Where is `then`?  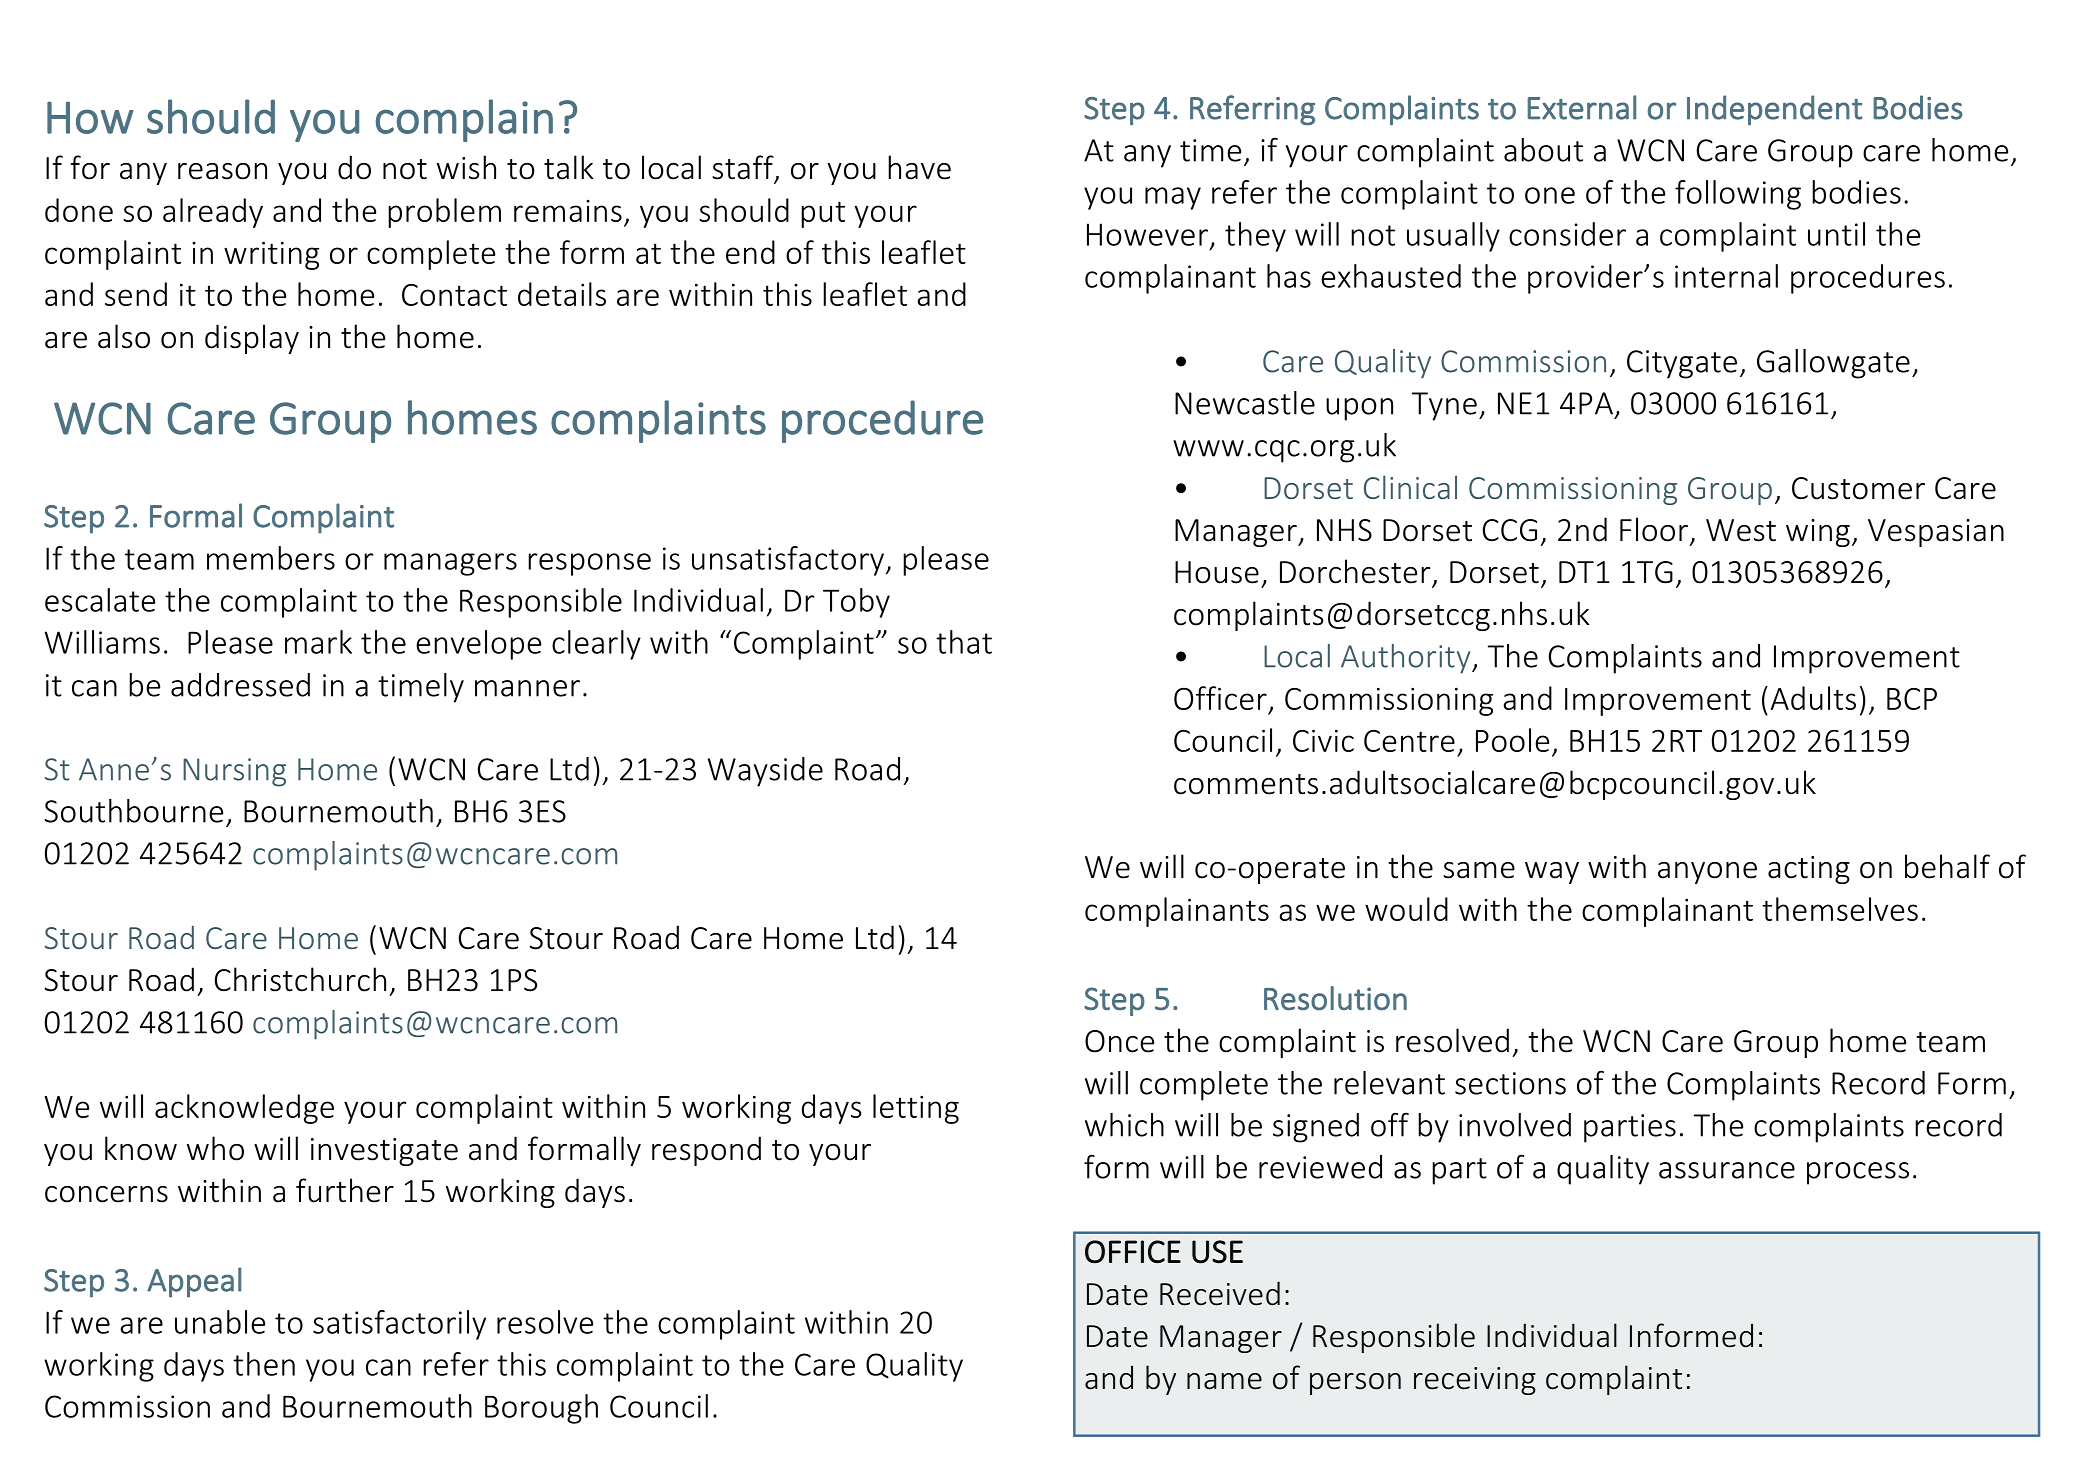
then is located at coordinates (264, 1364).
